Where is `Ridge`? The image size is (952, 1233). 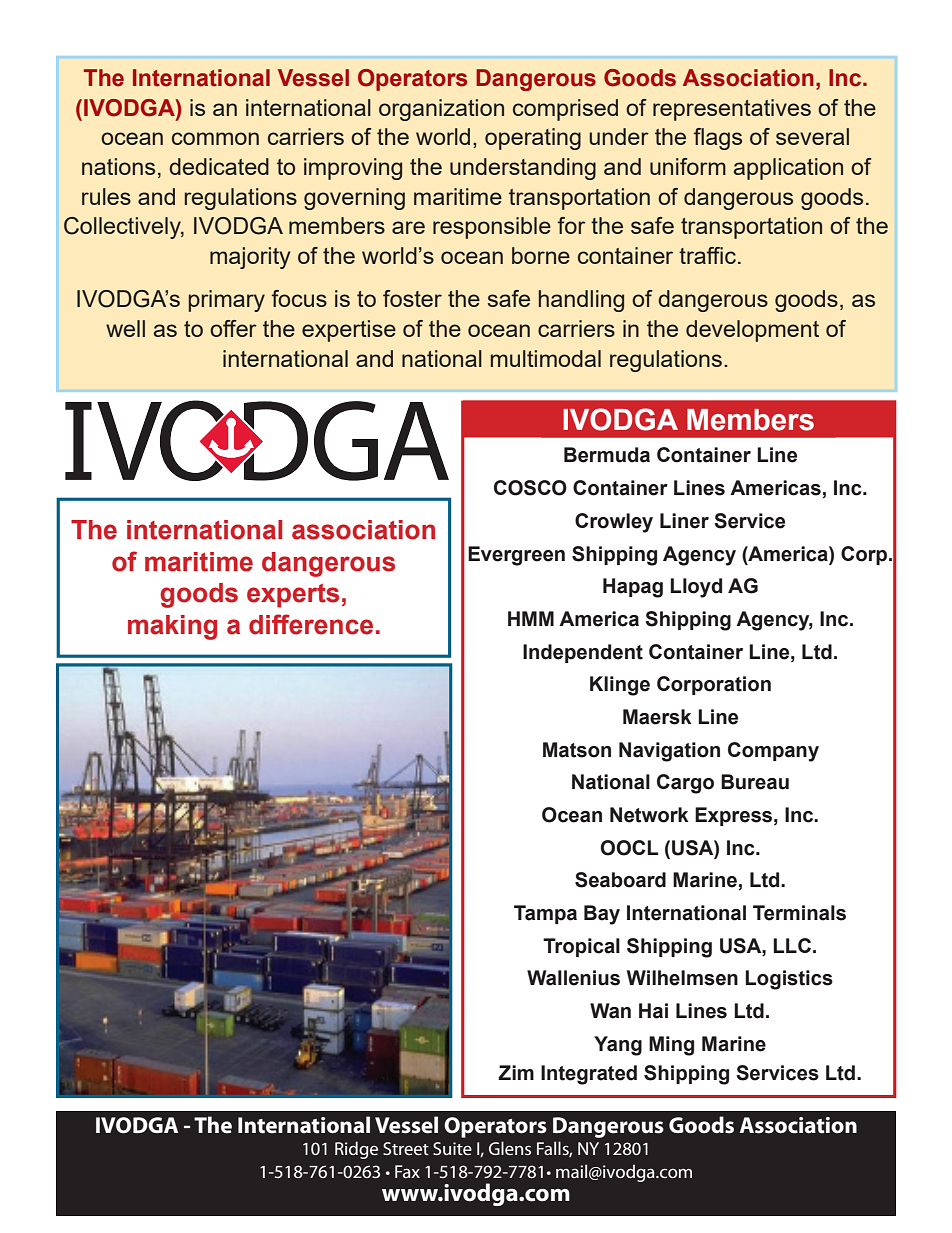
Ridge is located at coordinates (356, 1150).
